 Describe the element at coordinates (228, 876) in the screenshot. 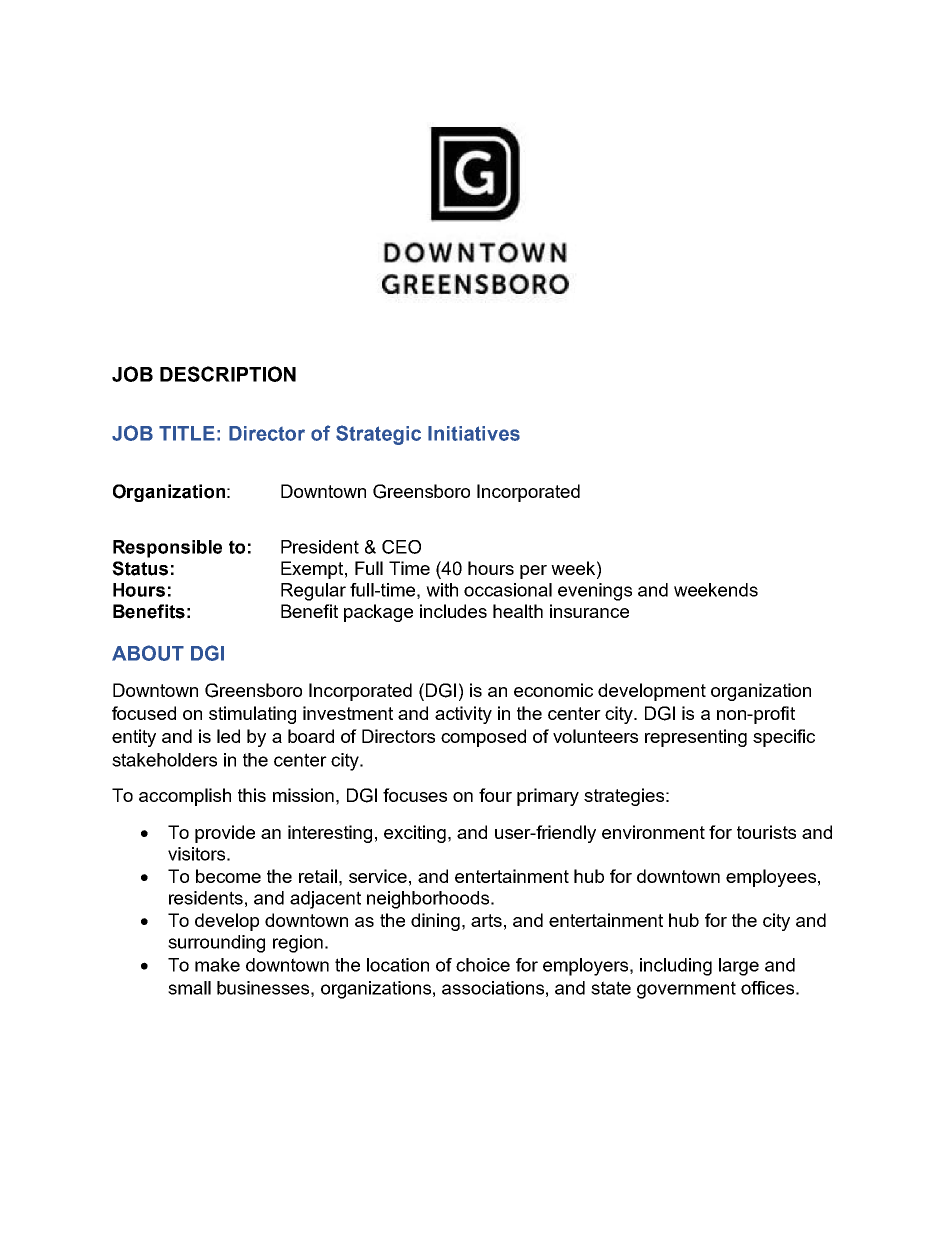

I see `become` at that location.
